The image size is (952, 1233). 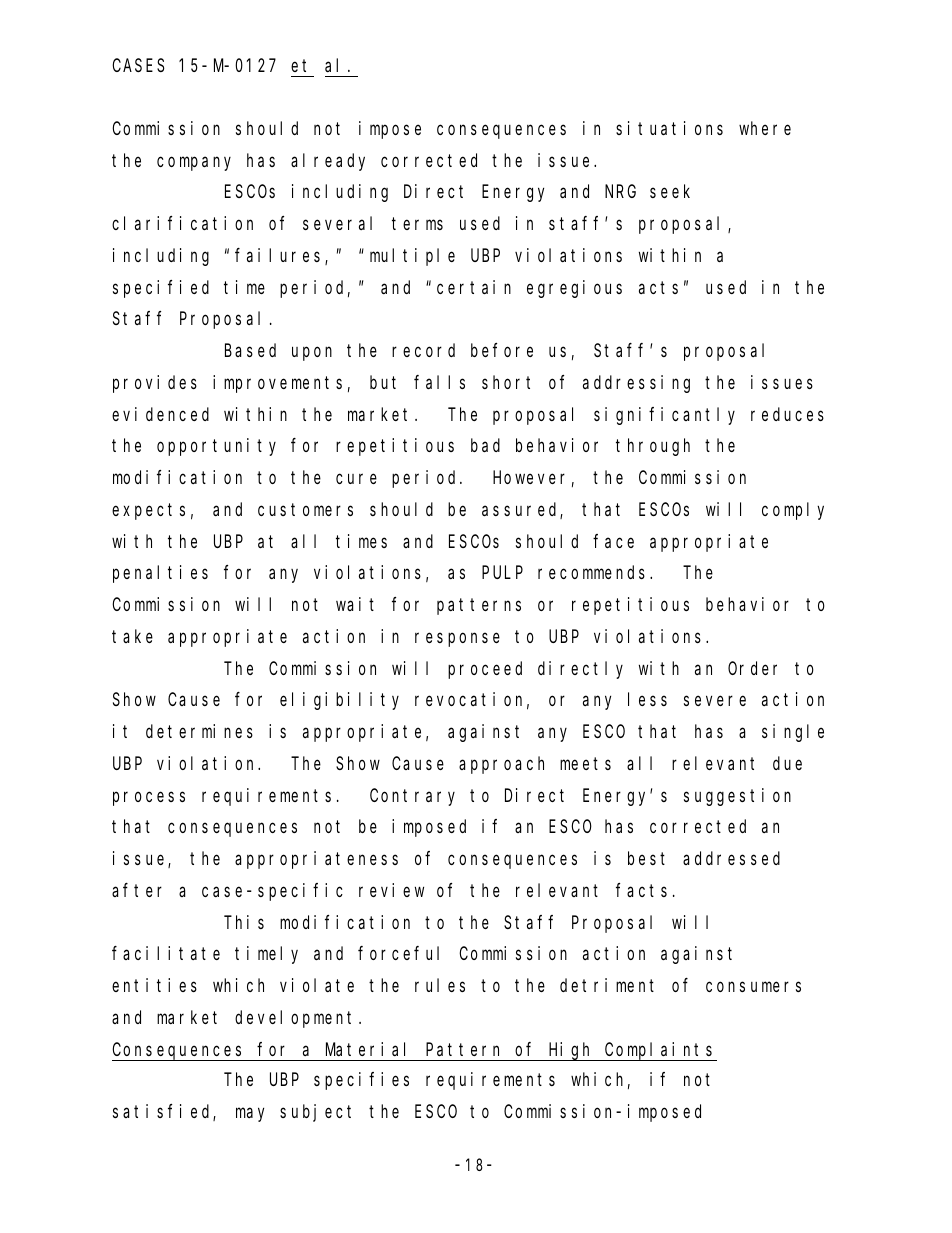 I want to click on before, so click(x=502, y=350).
